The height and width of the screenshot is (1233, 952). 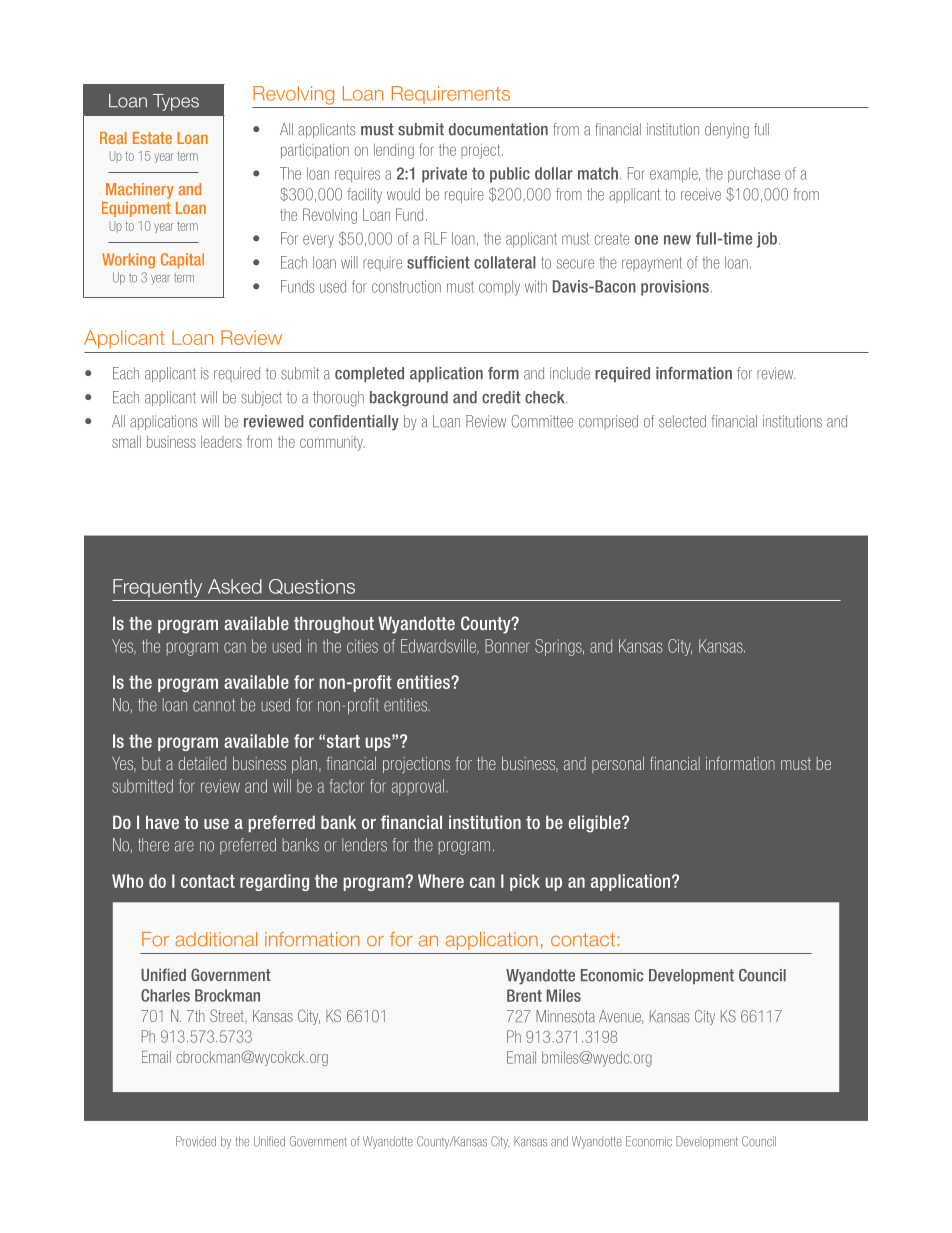 I want to click on personal, so click(x=618, y=765).
